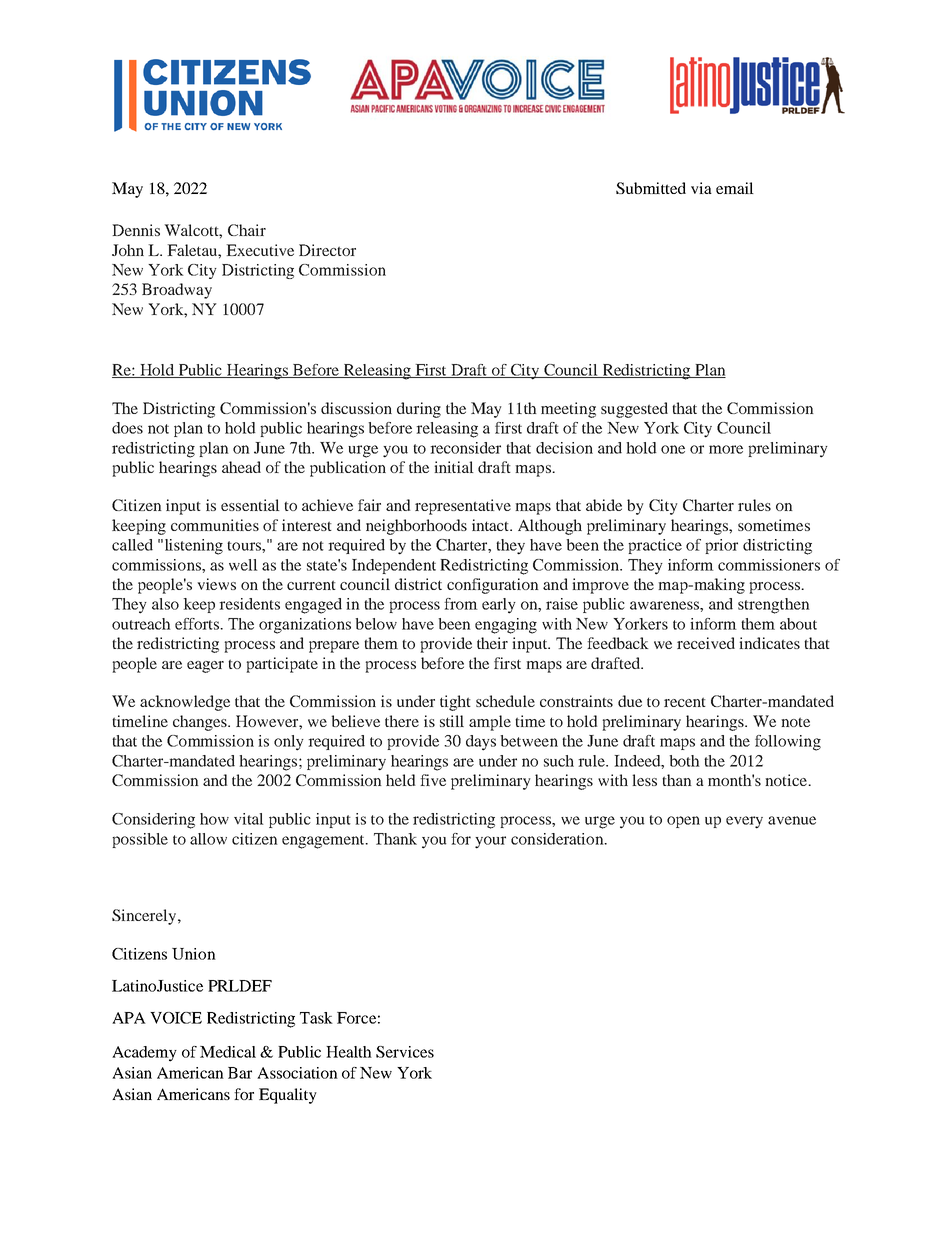 This page has height=1233, width=952. What do you see at coordinates (463, 507) in the page?
I see `representative` at bounding box center [463, 507].
